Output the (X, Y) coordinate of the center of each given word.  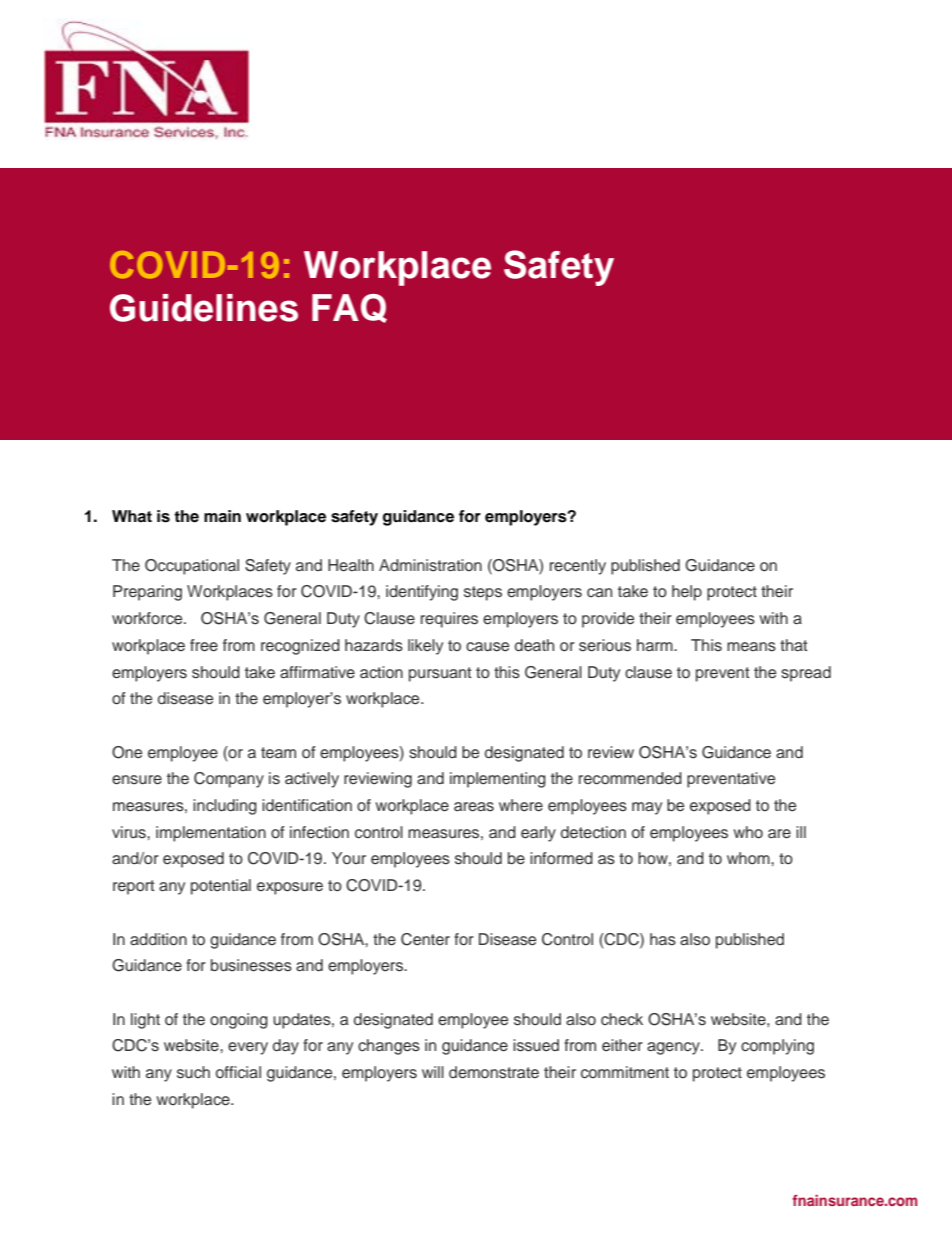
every (248, 1048)
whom (749, 858)
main (222, 516)
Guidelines (204, 308)
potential (221, 887)
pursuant (440, 674)
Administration (430, 565)
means (751, 647)
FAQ (349, 308)
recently (578, 567)
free (204, 645)
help (687, 593)
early (538, 834)
